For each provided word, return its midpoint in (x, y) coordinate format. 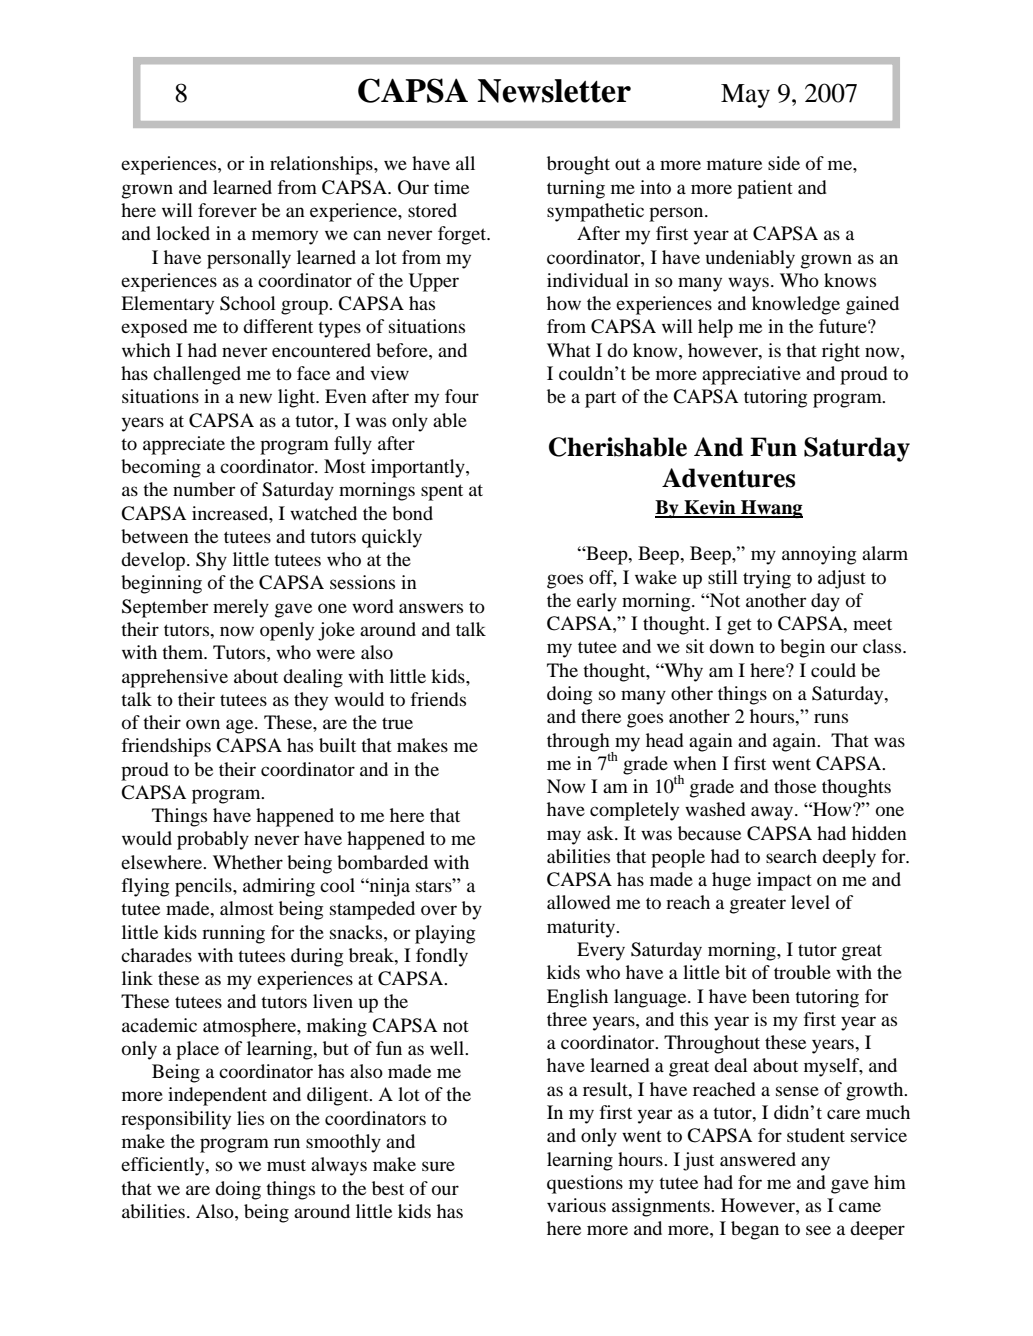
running (233, 934)
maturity (582, 928)
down (731, 646)
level (810, 902)
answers (431, 608)
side (784, 163)
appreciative (751, 375)
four (462, 396)
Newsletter (554, 91)
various (576, 1205)
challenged (197, 375)
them (184, 652)
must (286, 1165)
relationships (322, 165)
